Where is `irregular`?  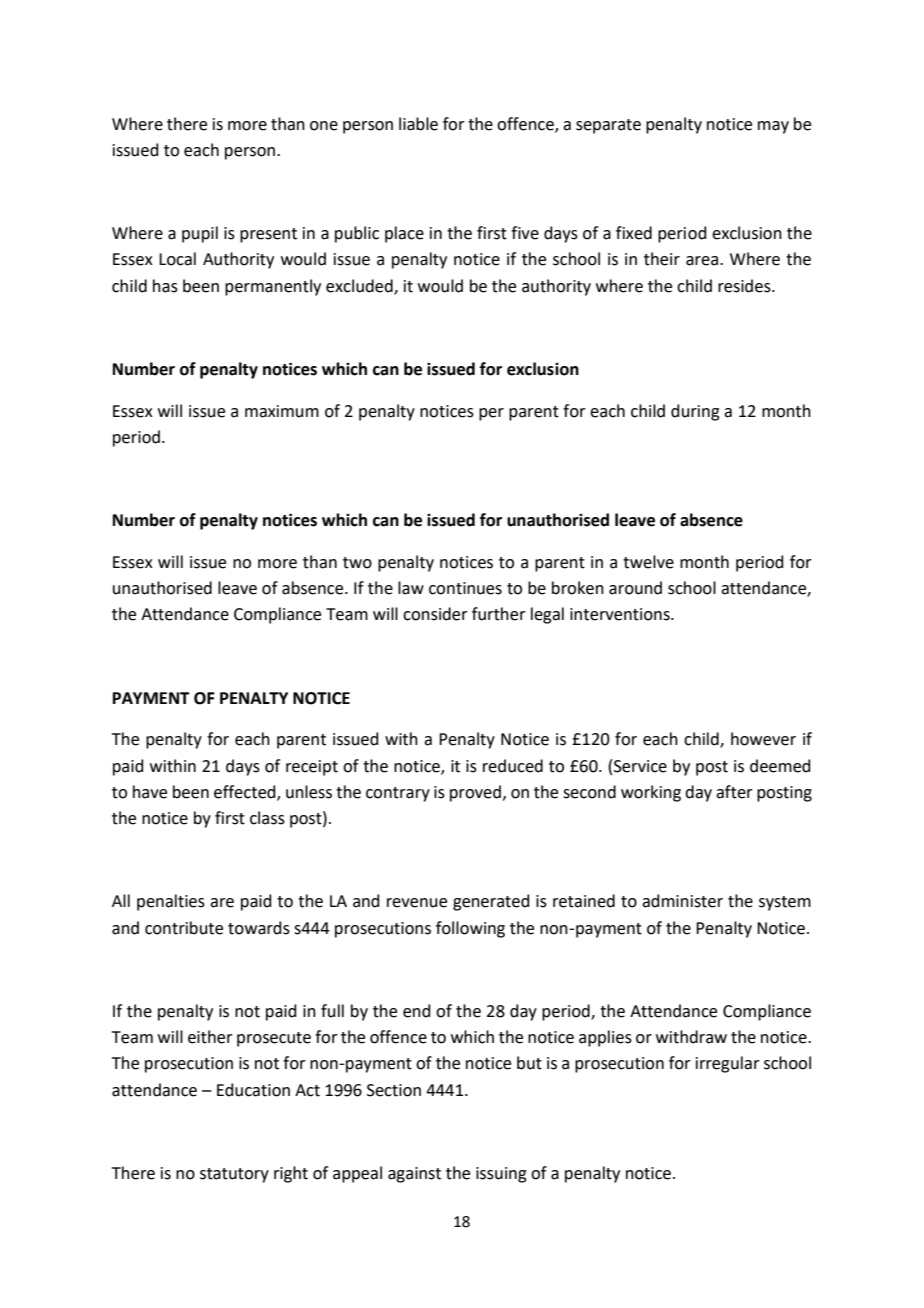 irregular is located at coordinates (728, 1064).
